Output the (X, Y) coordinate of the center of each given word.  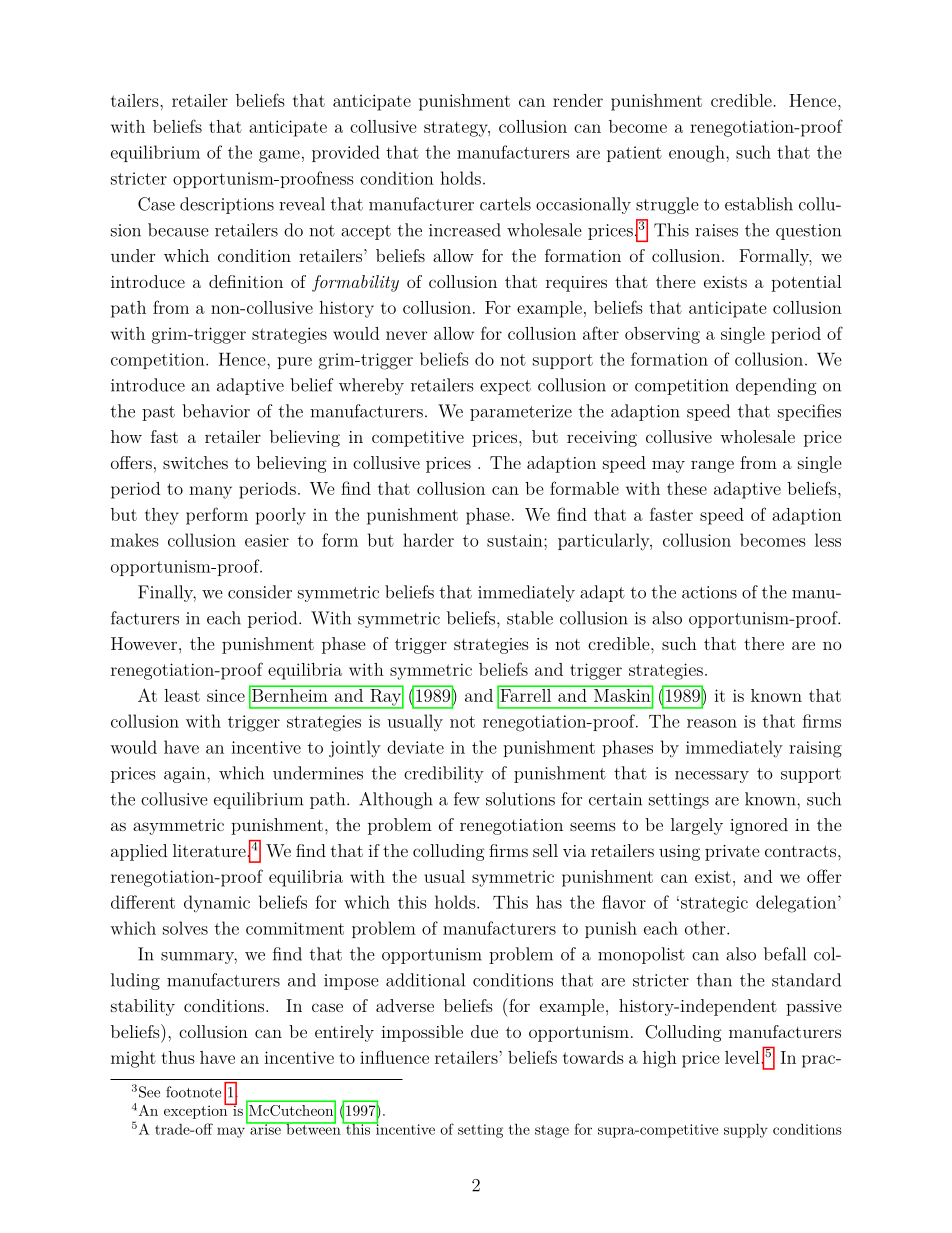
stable (530, 618)
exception (197, 1111)
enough (698, 154)
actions (709, 592)
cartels (505, 204)
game (279, 156)
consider (260, 592)
